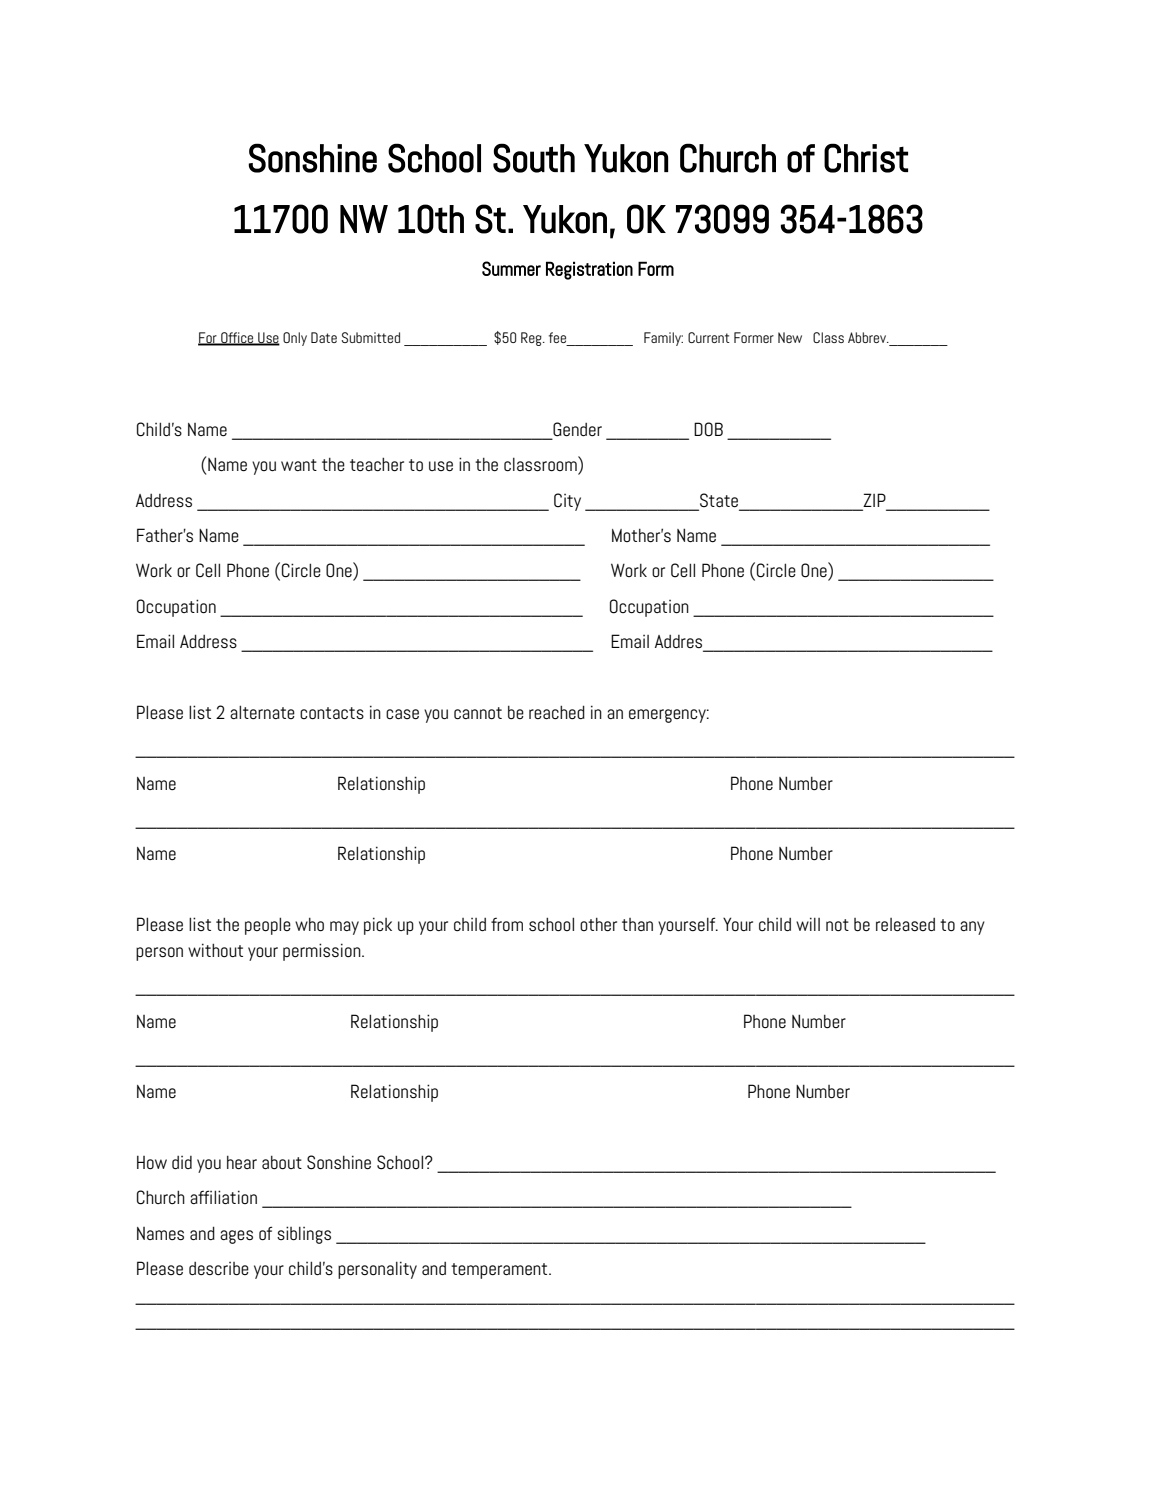 The width and height of the page is (1155, 1495). I want to click on released, so click(905, 925).
